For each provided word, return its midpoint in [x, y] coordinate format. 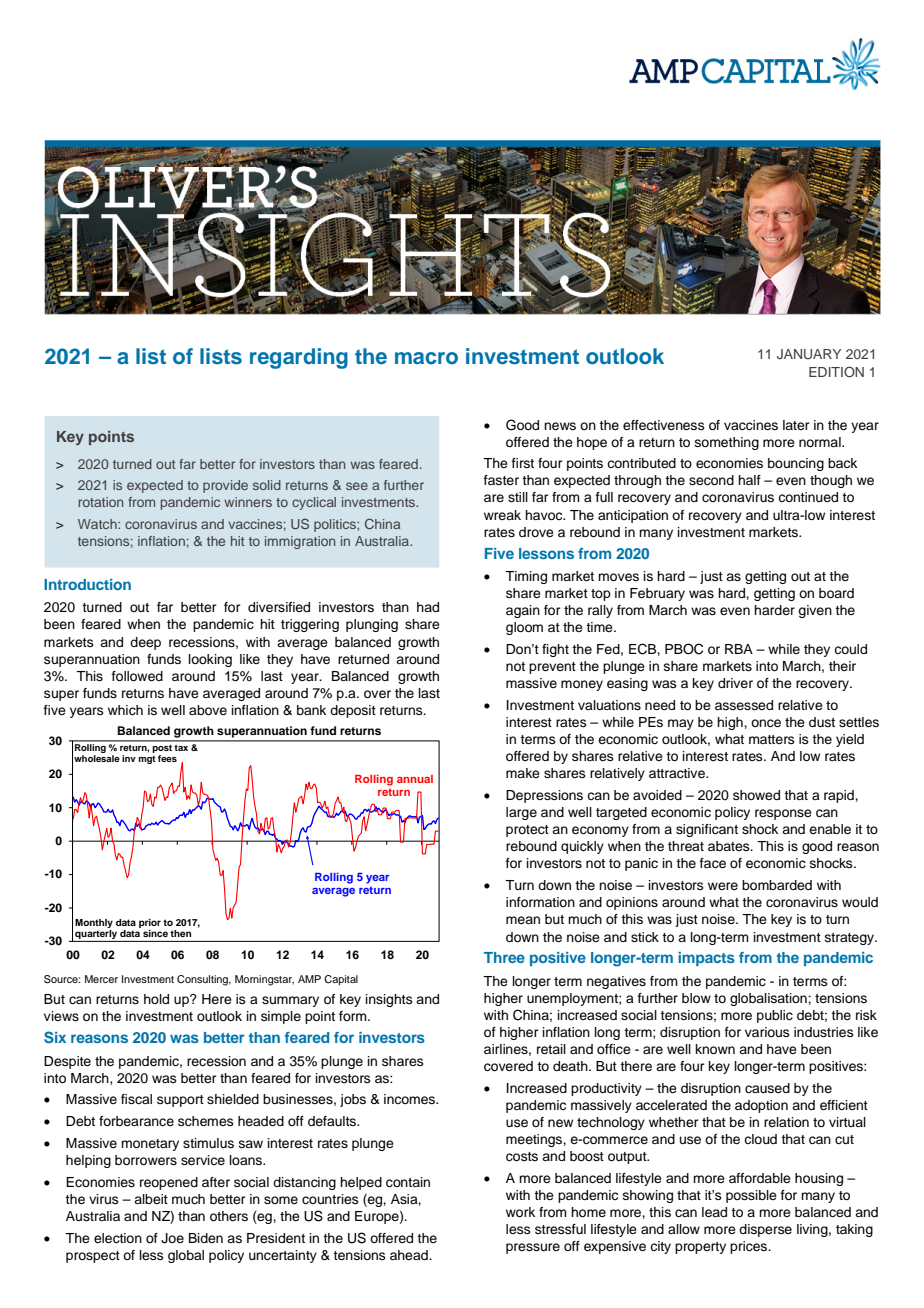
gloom [524, 628]
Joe [172, 1238]
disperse [765, 1230]
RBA [739, 649]
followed [137, 676]
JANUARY [809, 354]
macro [426, 358]
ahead [410, 1255]
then [181, 933]
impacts [706, 959]
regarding [299, 358]
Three [504, 957]
